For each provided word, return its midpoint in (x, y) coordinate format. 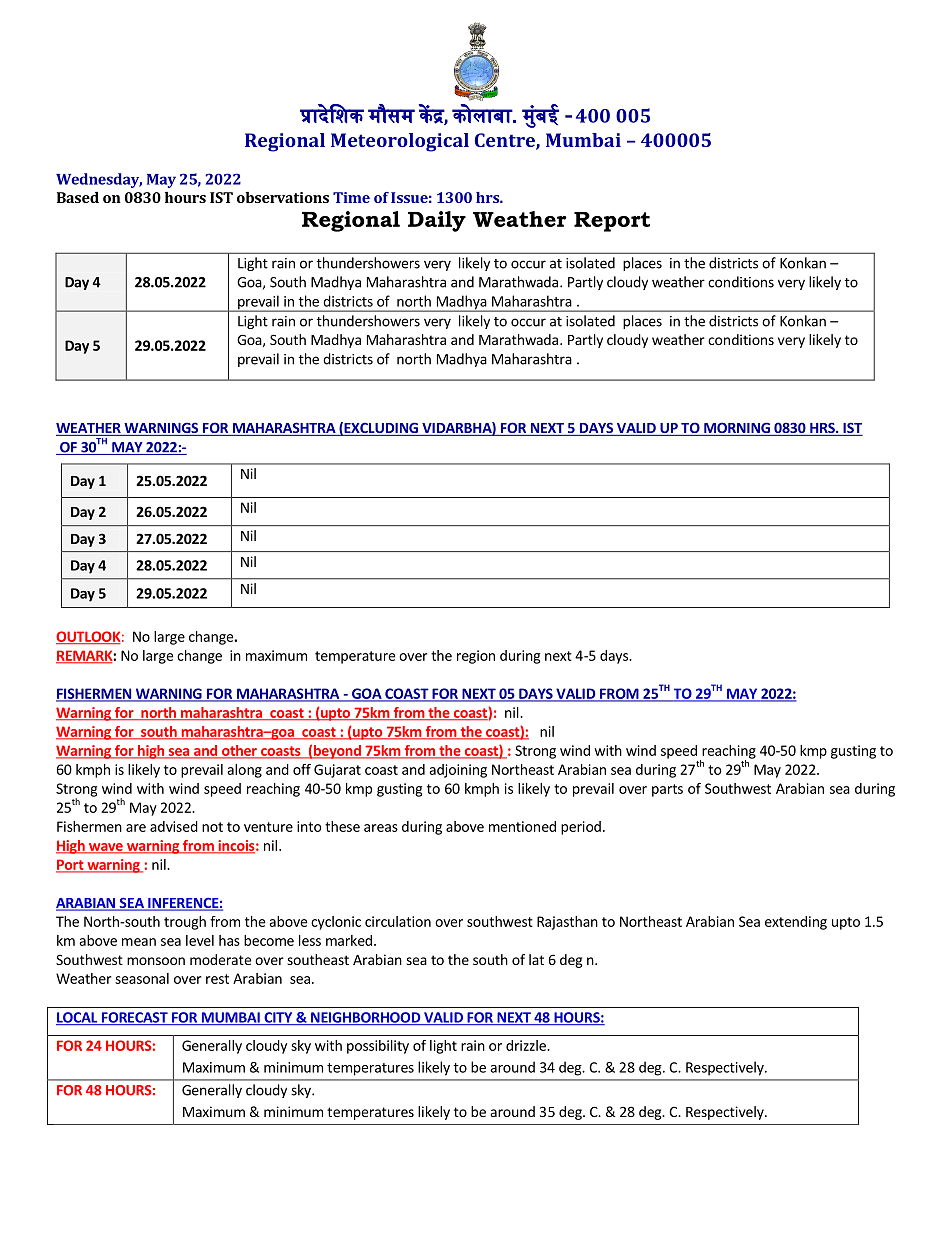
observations (283, 197)
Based (78, 197)
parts (667, 790)
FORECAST (134, 1018)
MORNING (737, 429)
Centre (506, 141)
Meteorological (400, 142)
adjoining (458, 771)
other (239, 751)
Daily (437, 221)
